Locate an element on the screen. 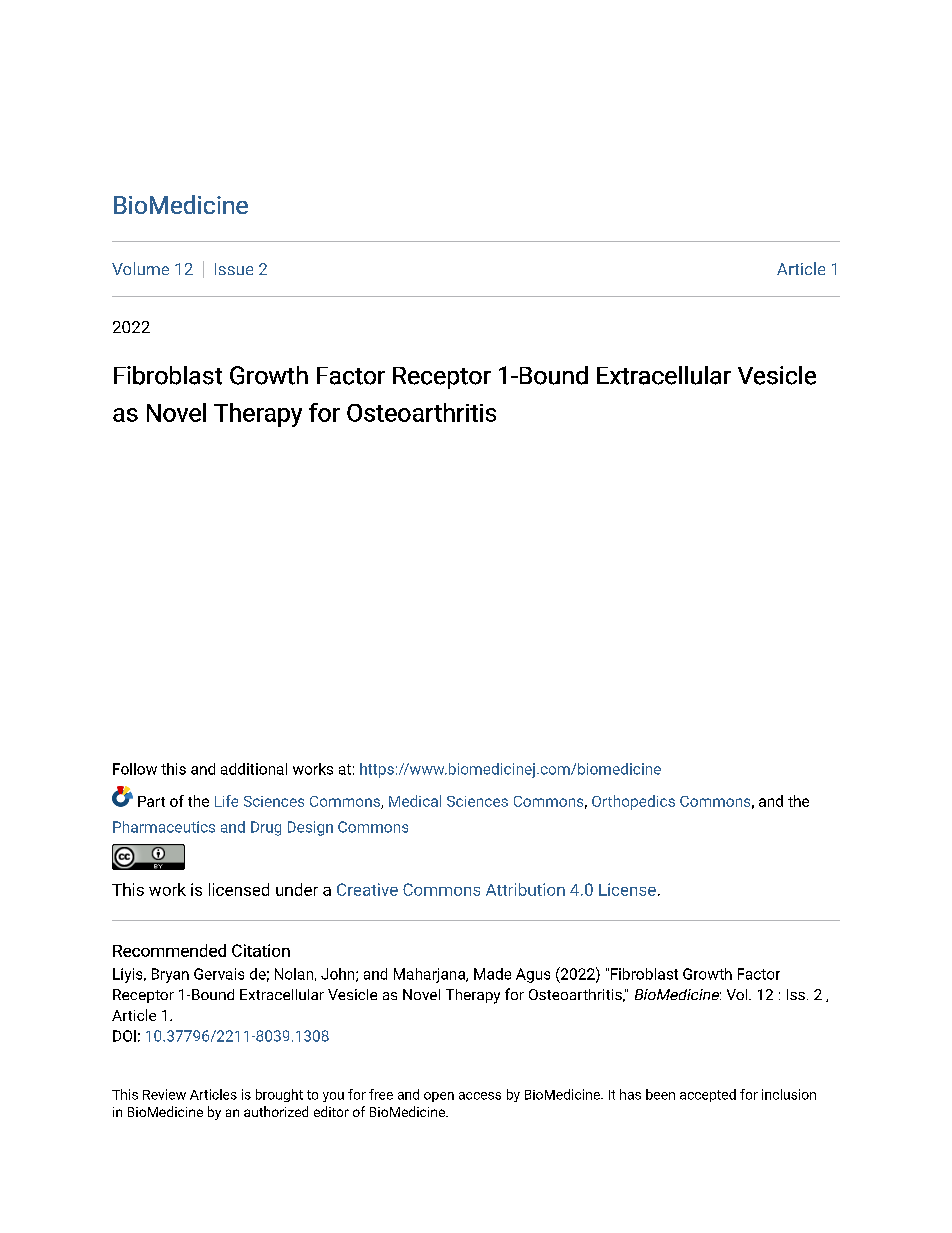  additional is located at coordinates (254, 769).
